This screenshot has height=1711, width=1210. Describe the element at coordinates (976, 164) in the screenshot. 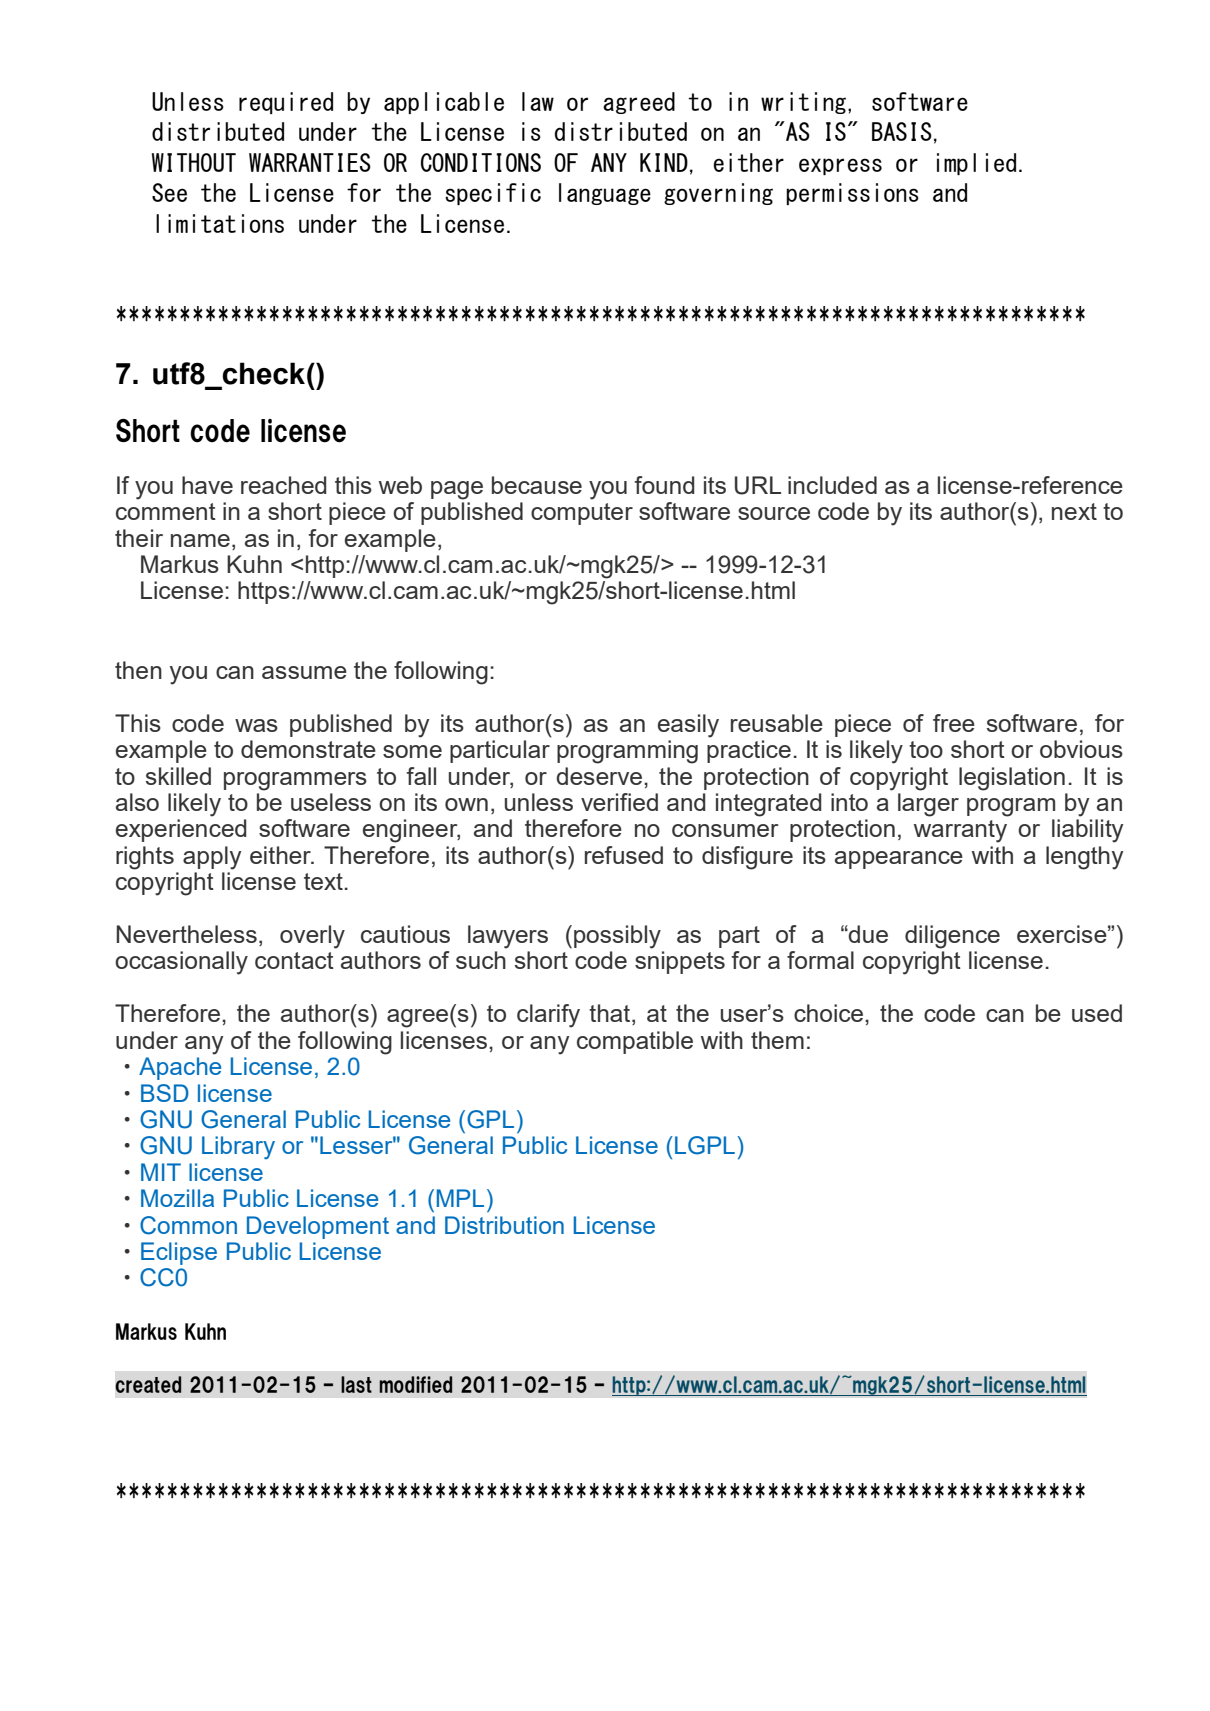

I see `implied` at that location.
